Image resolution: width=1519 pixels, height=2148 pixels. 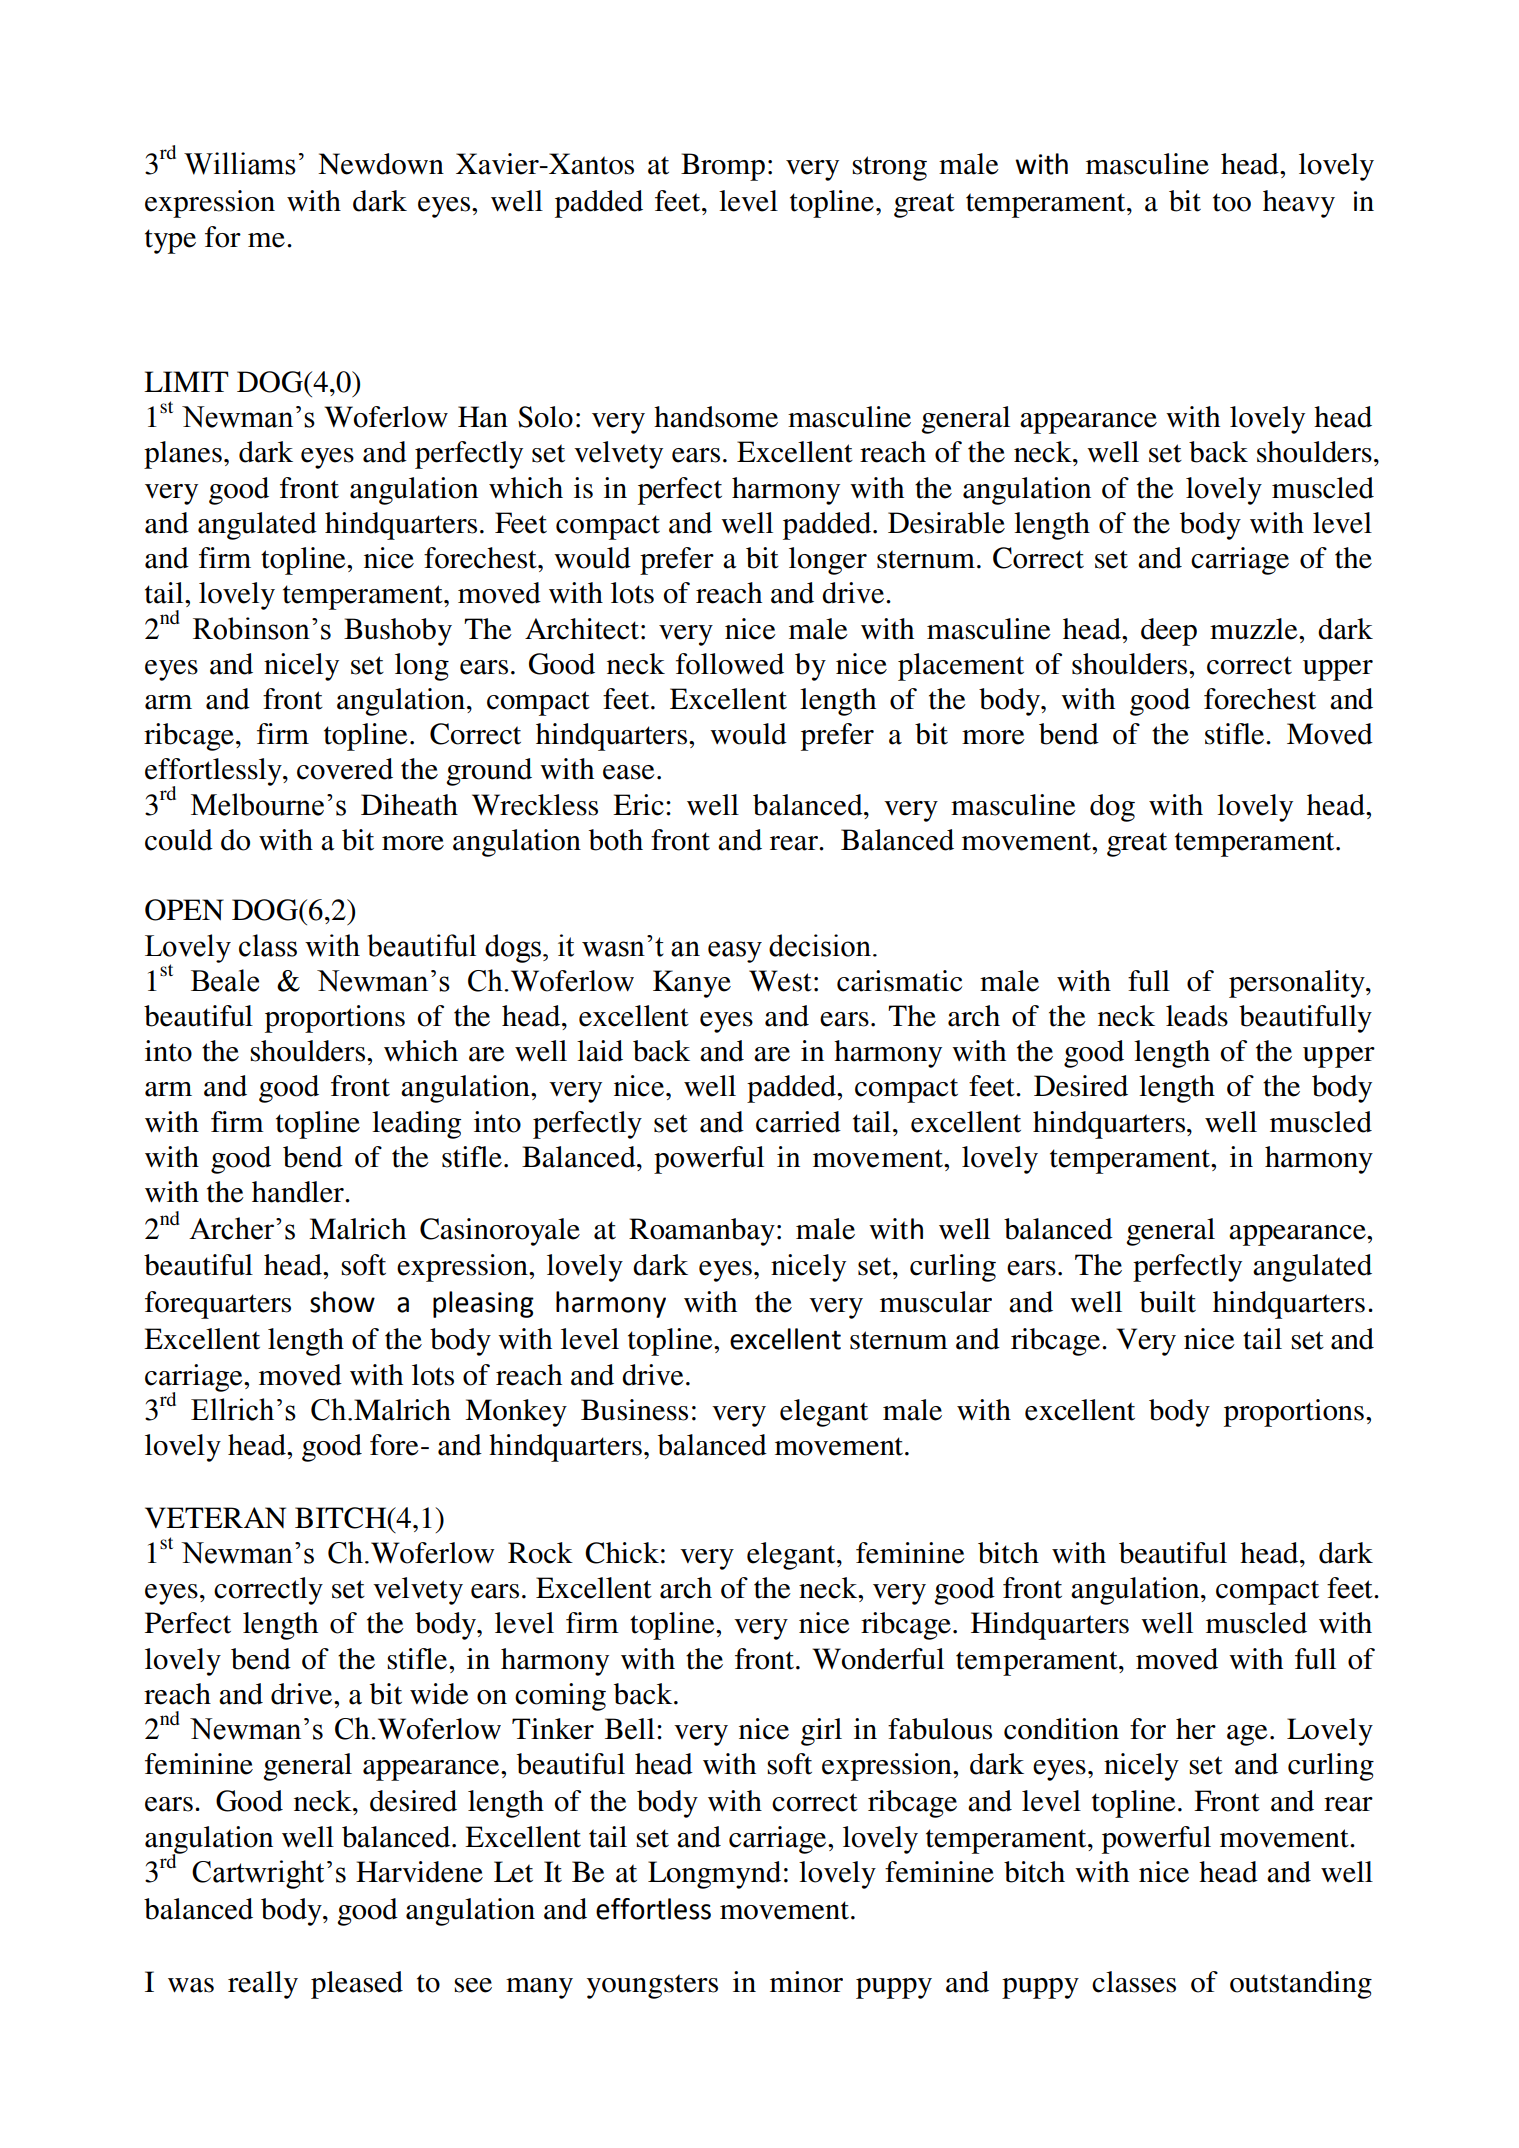 I want to click on strong, so click(x=889, y=168).
